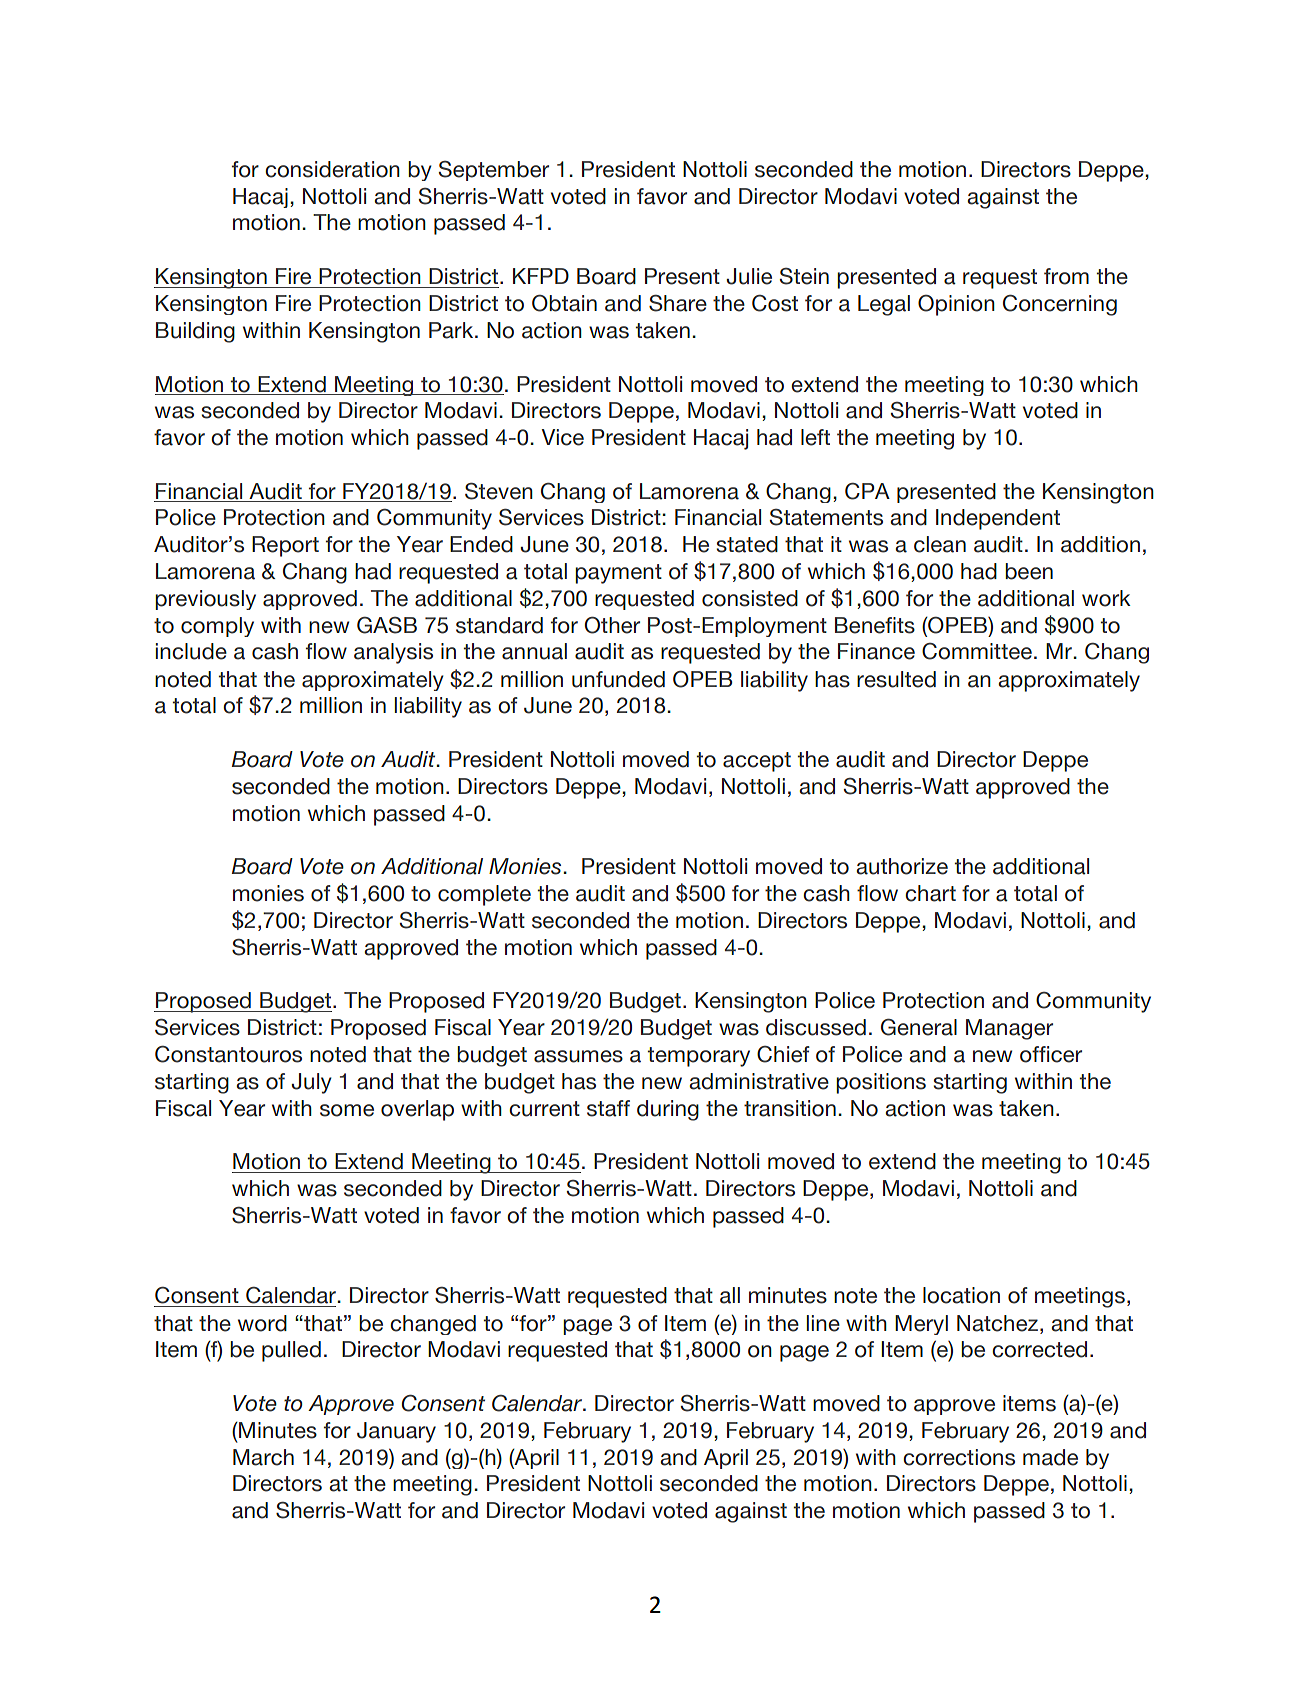 The image size is (1310, 1696). What do you see at coordinates (678, 303) in the screenshot?
I see `Share` at bounding box center [678, 303].
